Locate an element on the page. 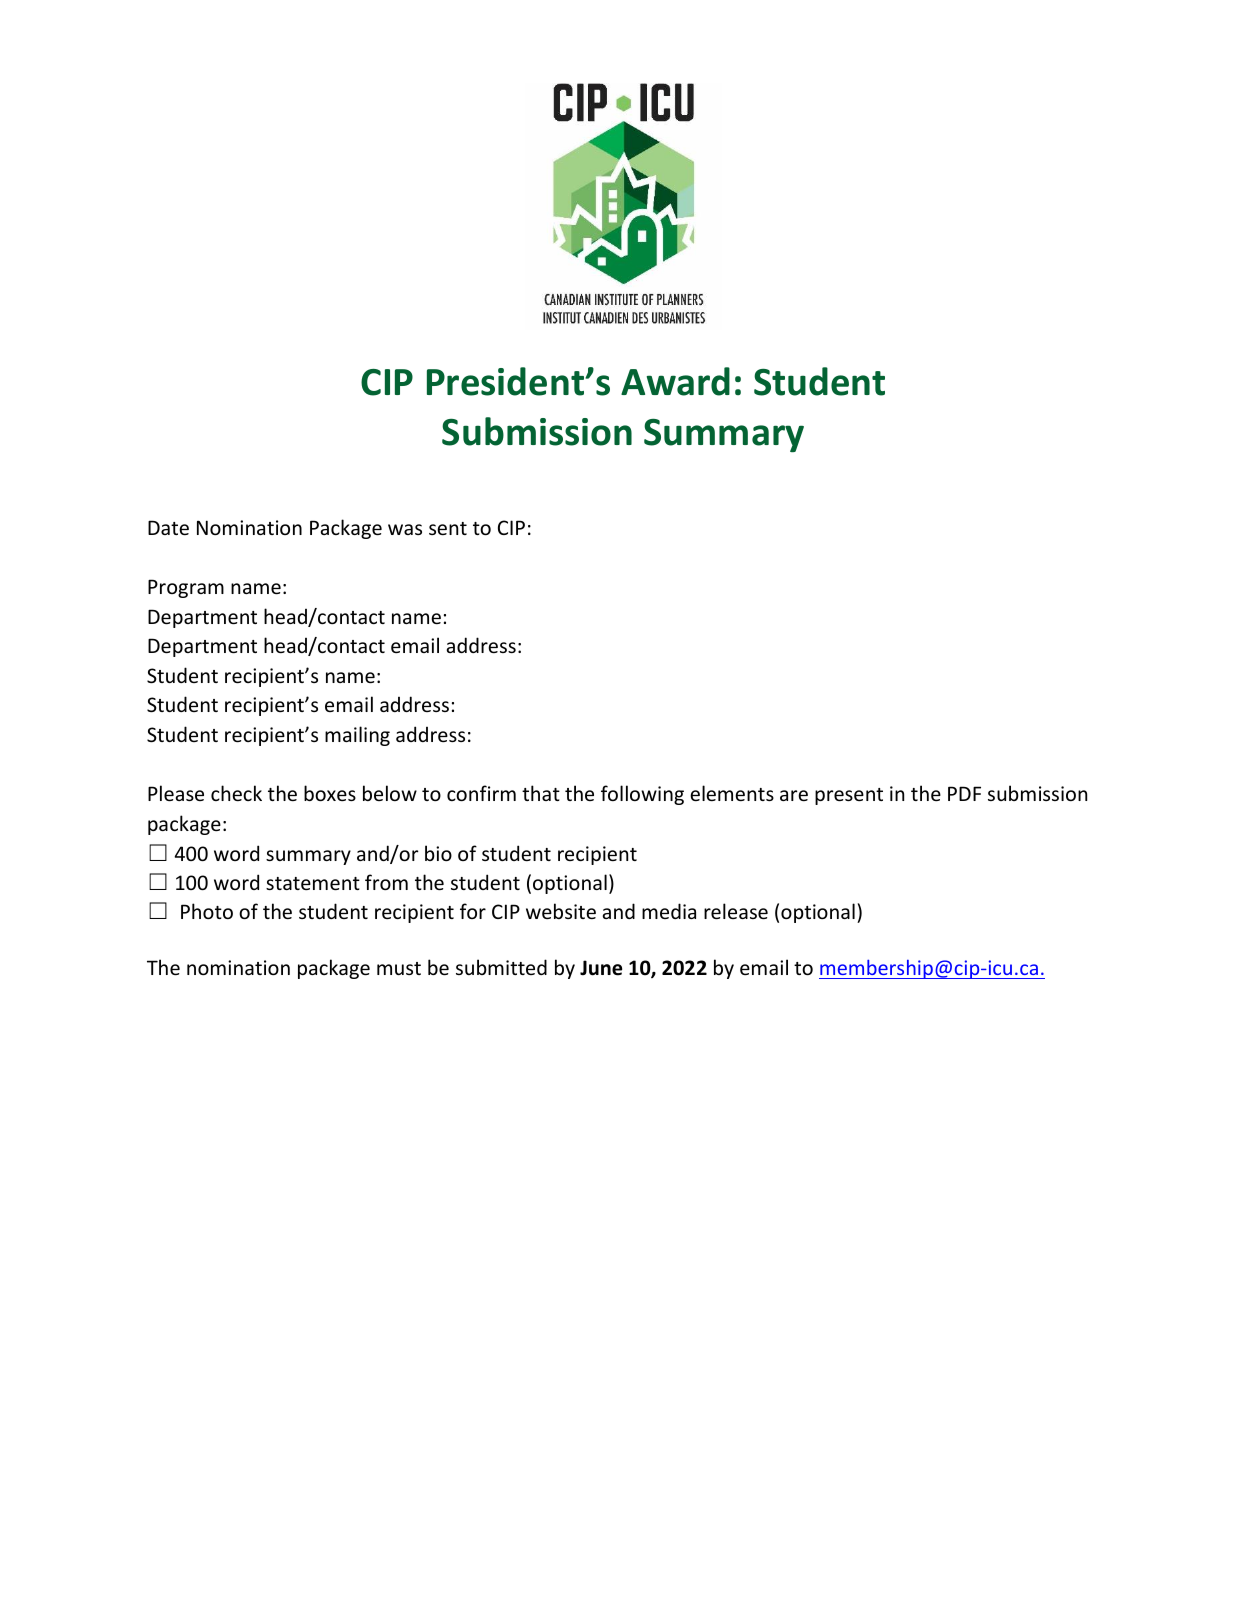 The width and height of the page is (1247, 1614). mailing is located at coordinates (357, 736).
